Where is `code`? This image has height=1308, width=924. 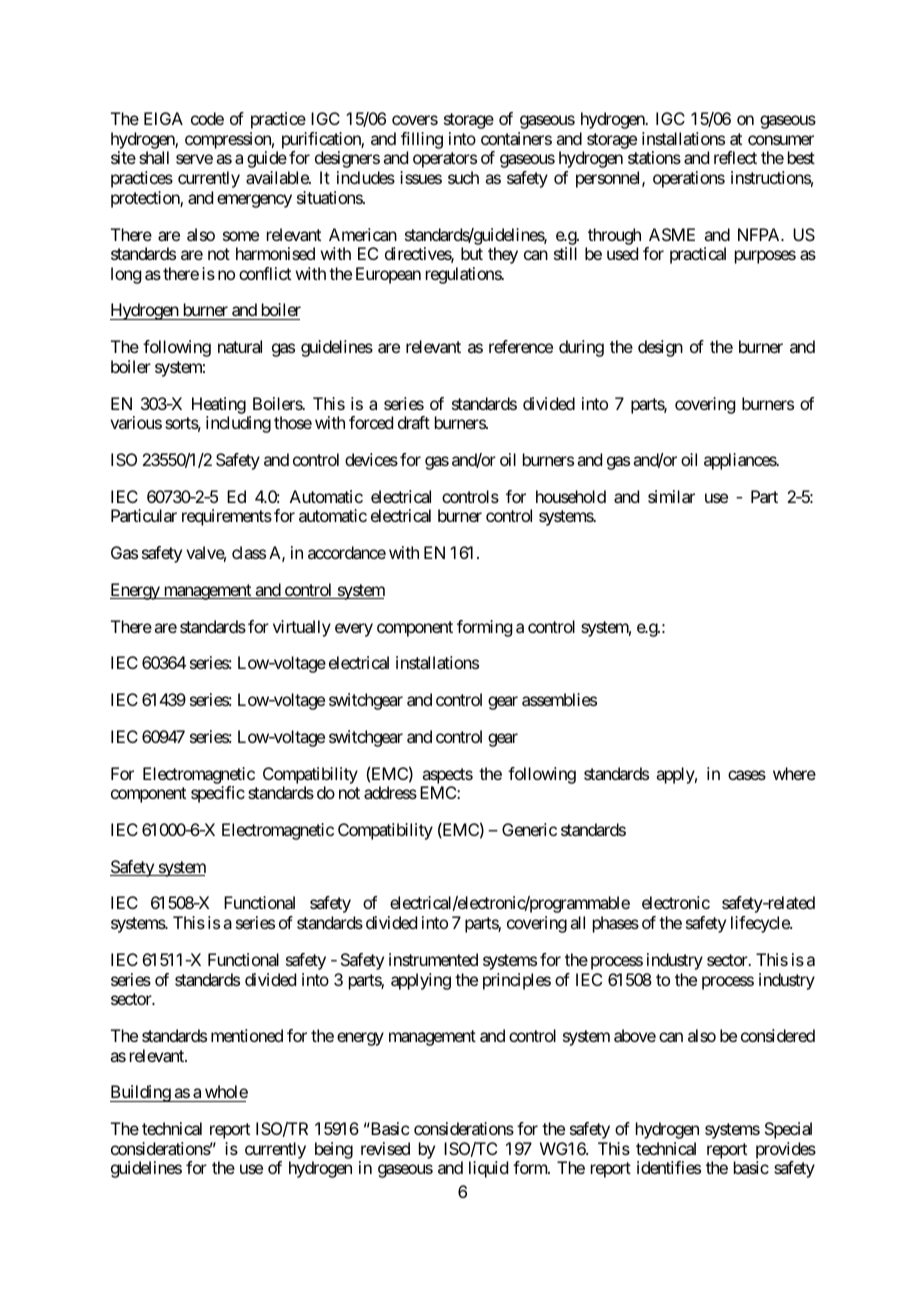
code is located at coordinates (207, 118).
